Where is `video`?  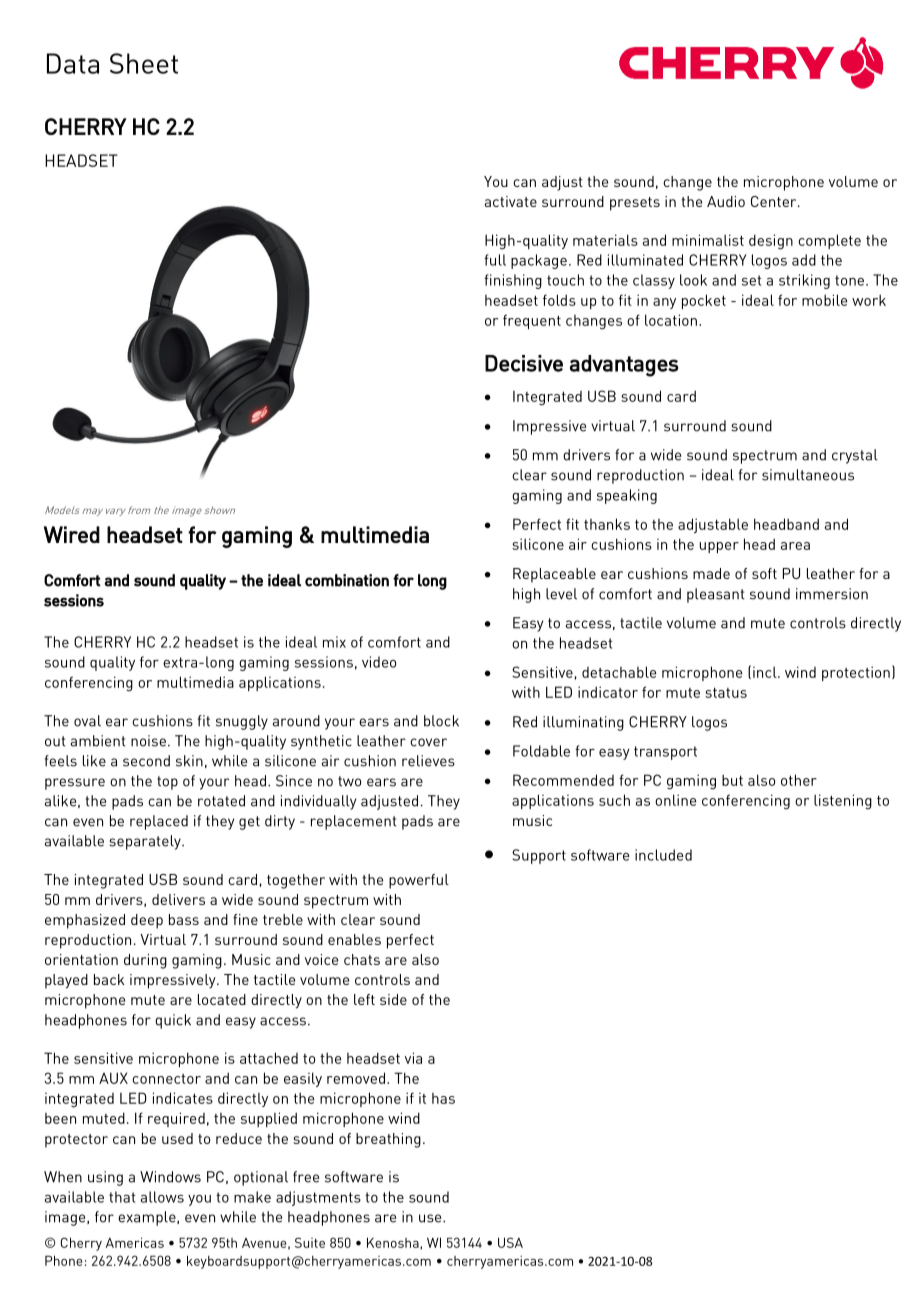 video is located at coordinates (379, 662).
